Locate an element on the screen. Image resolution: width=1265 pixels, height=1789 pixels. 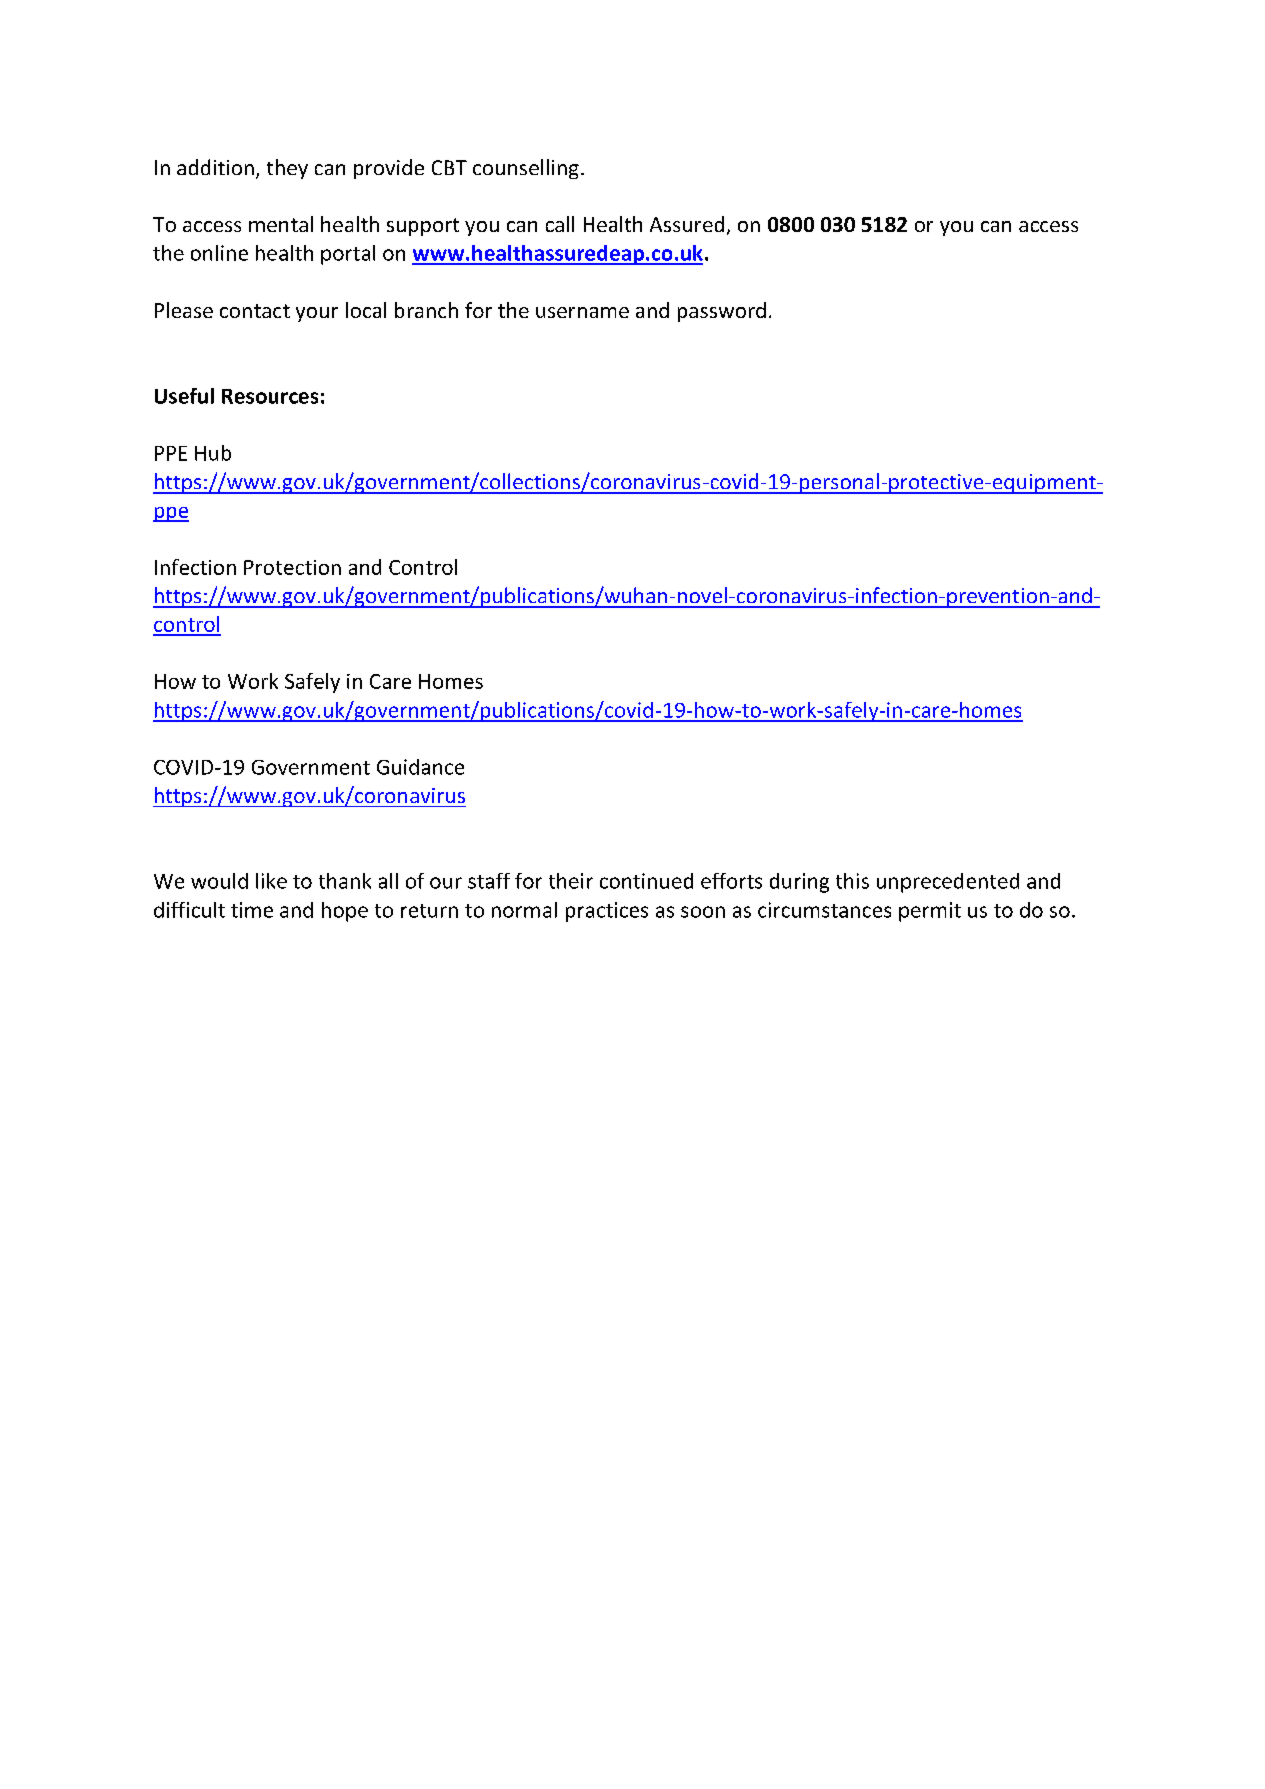
like is located at coordinates (271, 881).
